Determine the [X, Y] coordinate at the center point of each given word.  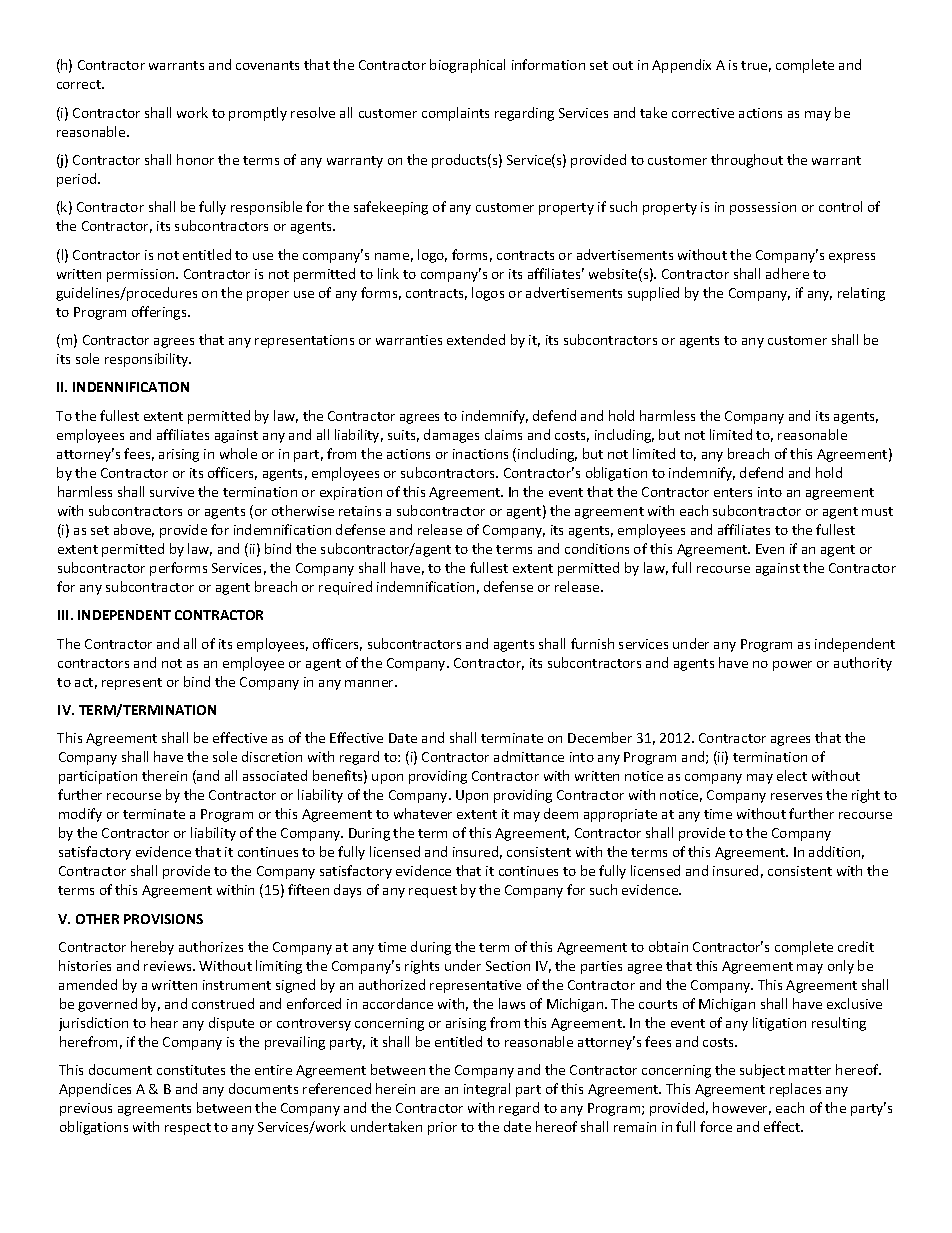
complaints [455, 114]
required [345, 588]
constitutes [191, 1070]
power [792, 666]
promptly [258, 114]
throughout [747, 161]
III [65, 615]
